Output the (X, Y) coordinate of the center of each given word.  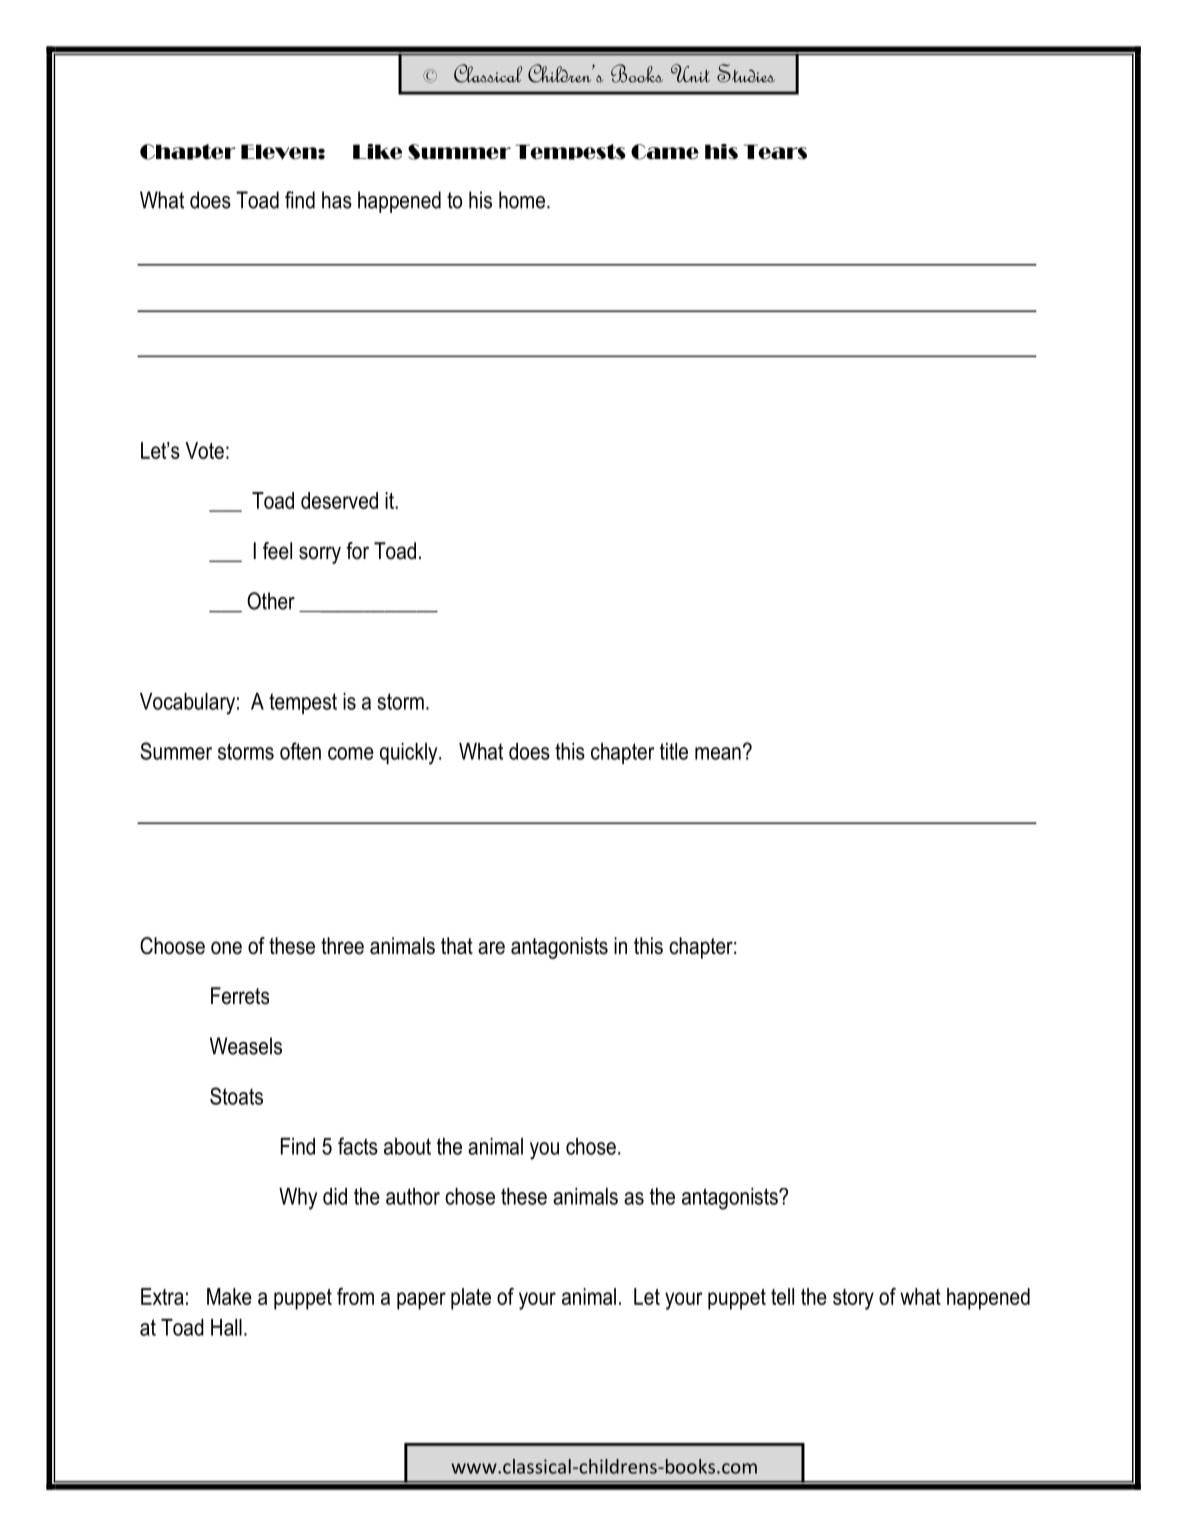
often (300, 751)
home (522, 200)
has (337, 200)
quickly (410, 754)
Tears (775, 152)
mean (718, 753)
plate (471, 1299)
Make (229, 1296)
